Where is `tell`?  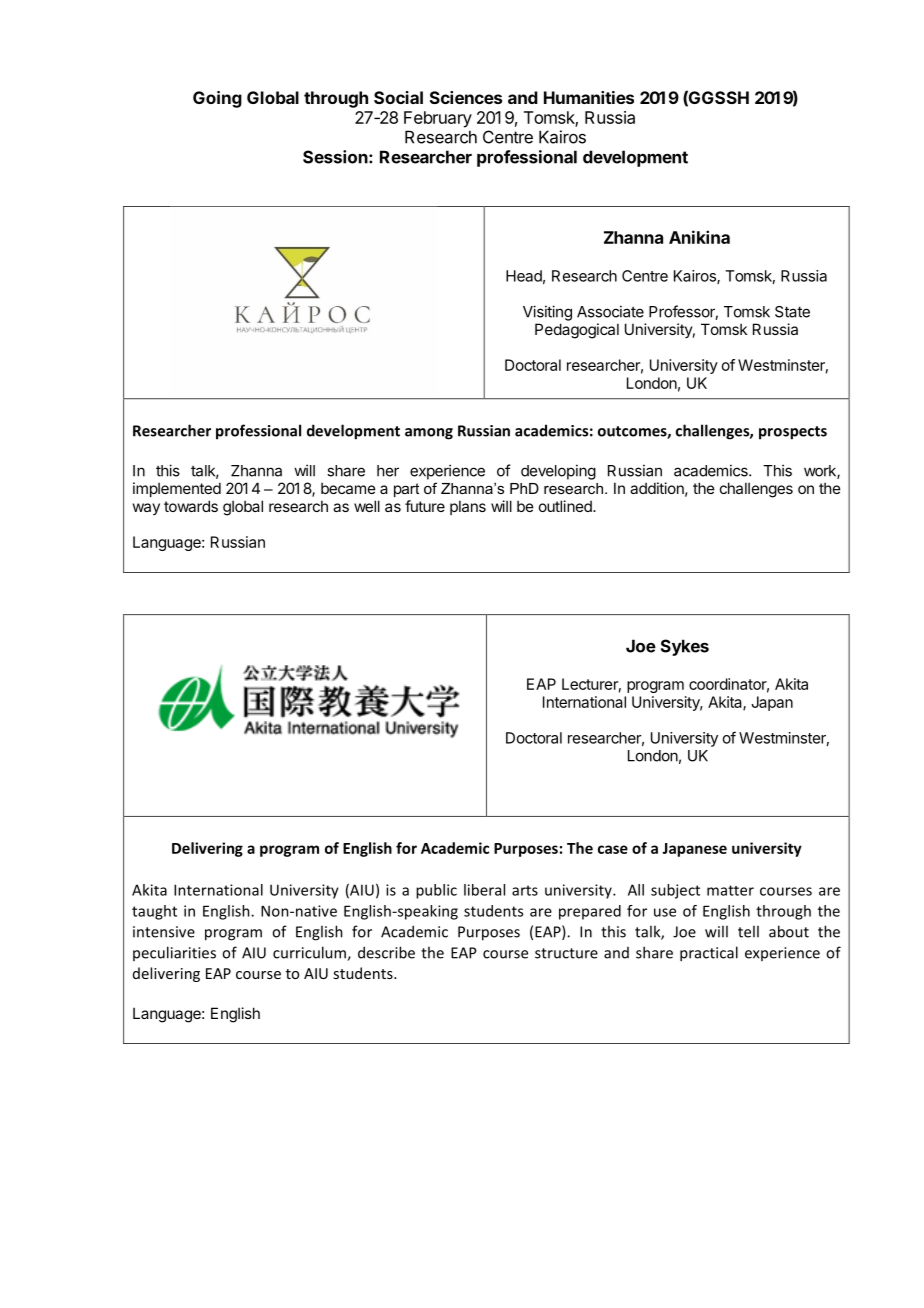 tell is located at coordinates (748, 931).
